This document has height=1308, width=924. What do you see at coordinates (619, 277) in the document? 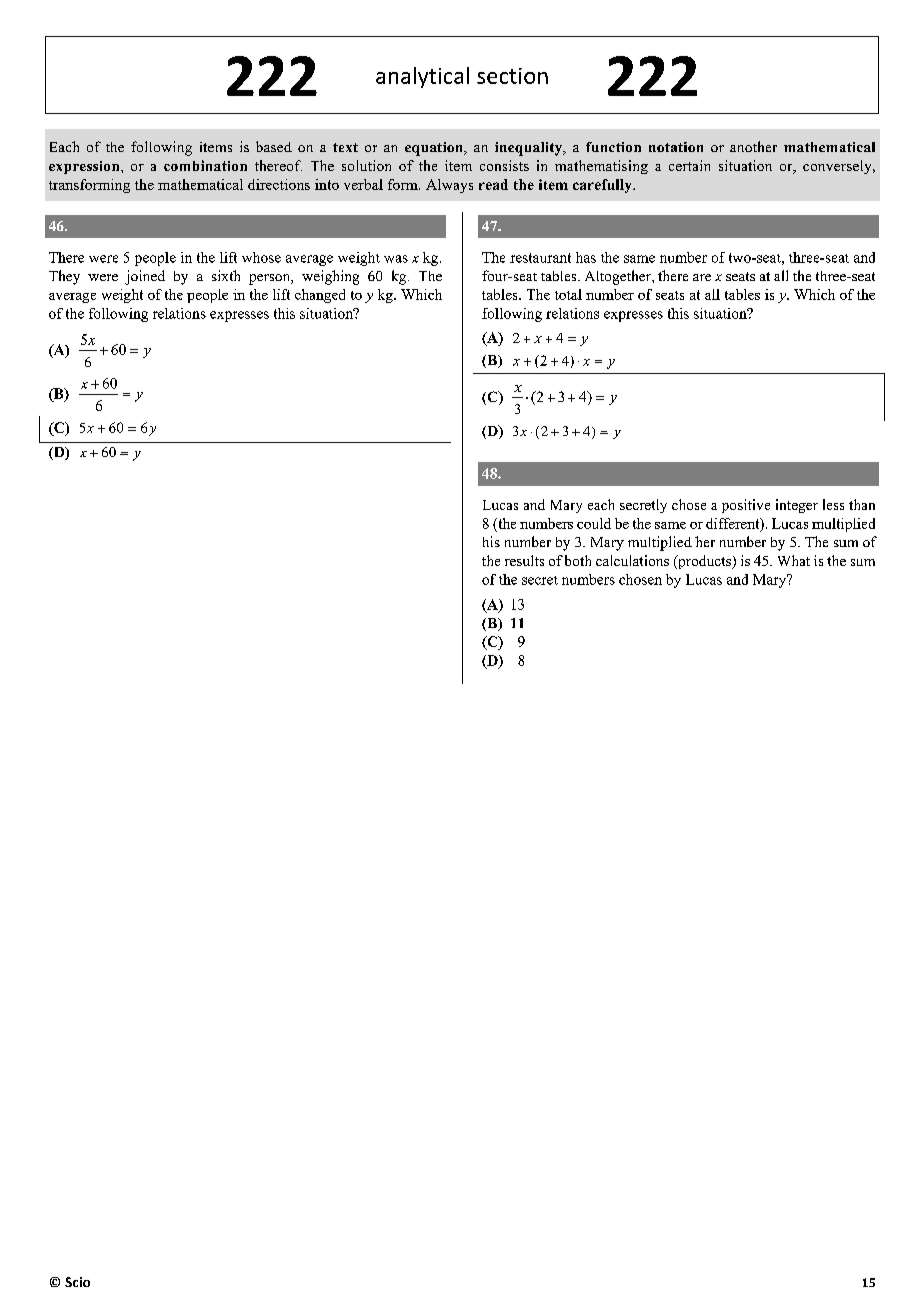
I see `Altogether` at bounding box center [619, 277].
